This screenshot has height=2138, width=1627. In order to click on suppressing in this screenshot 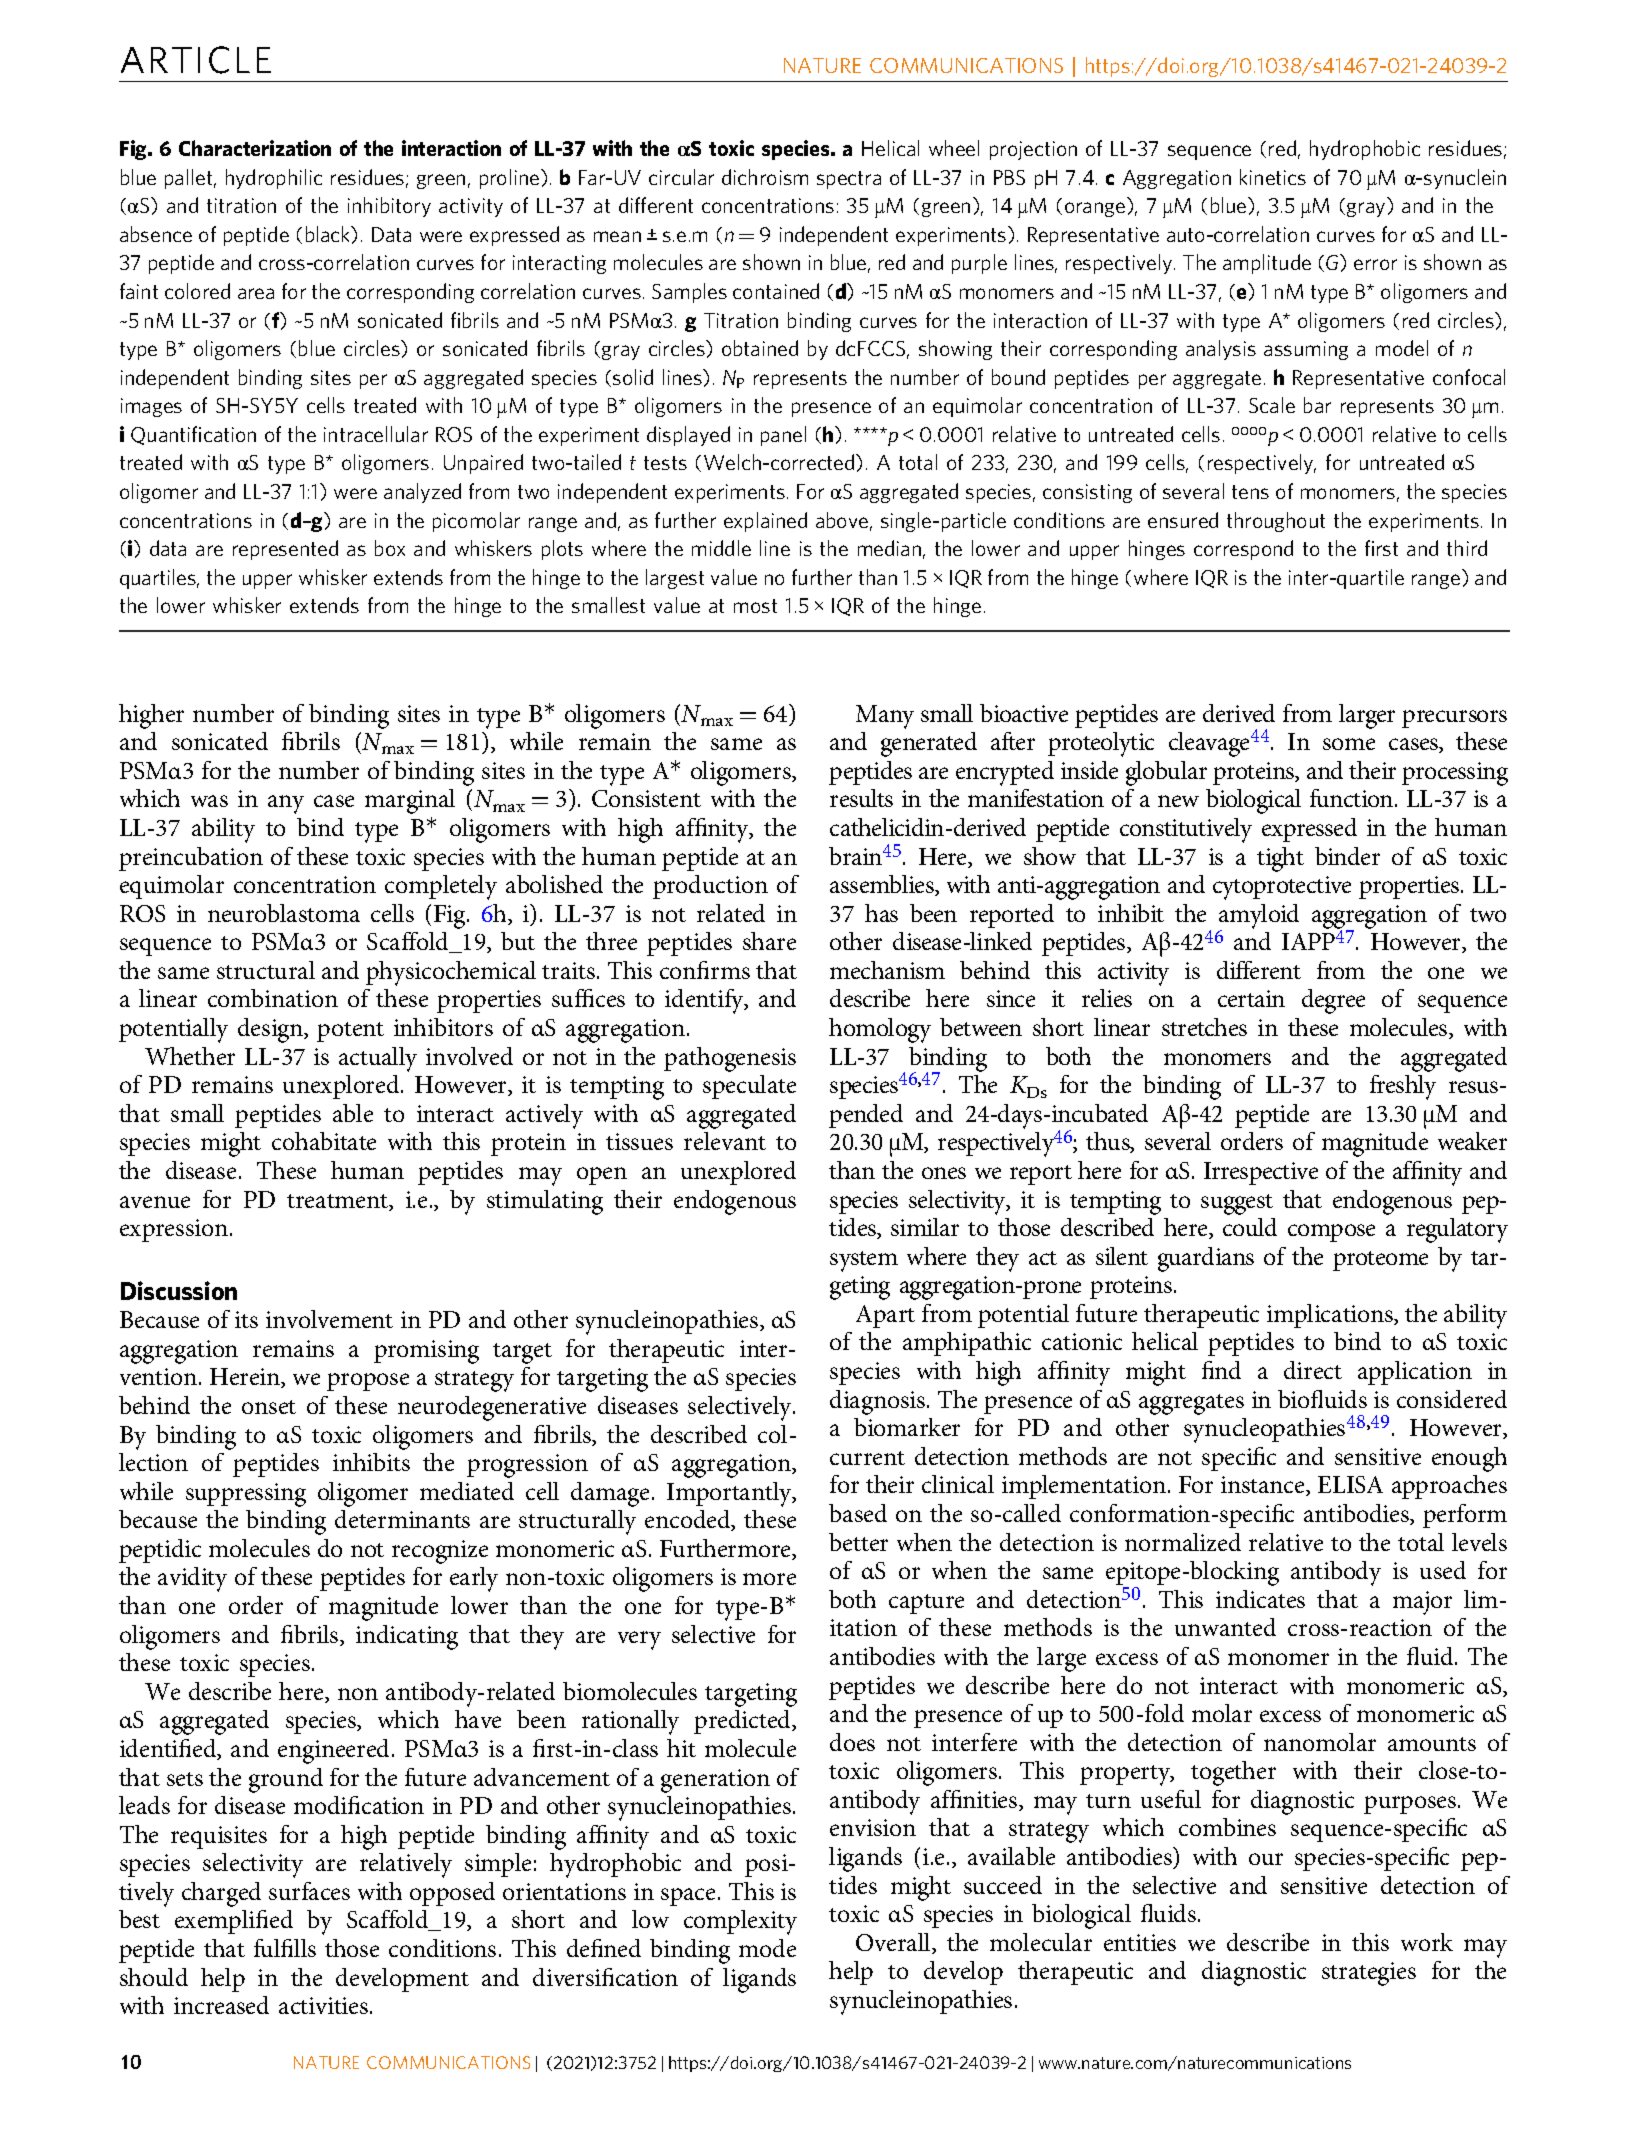, I will do `click(246, 1495)`.
